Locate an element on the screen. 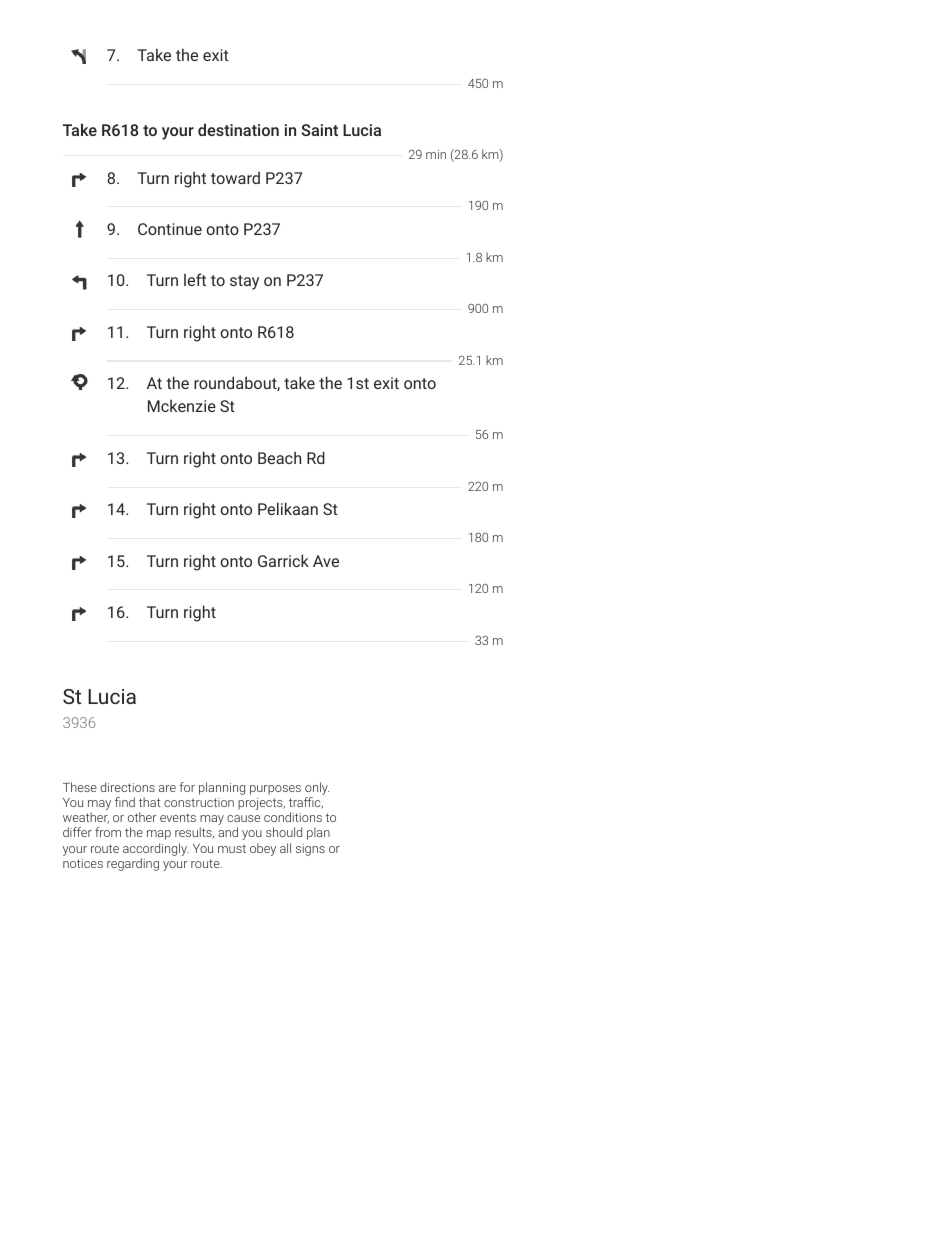 The image size is (952, 1233). destination is located at coordinates (238, 129).
